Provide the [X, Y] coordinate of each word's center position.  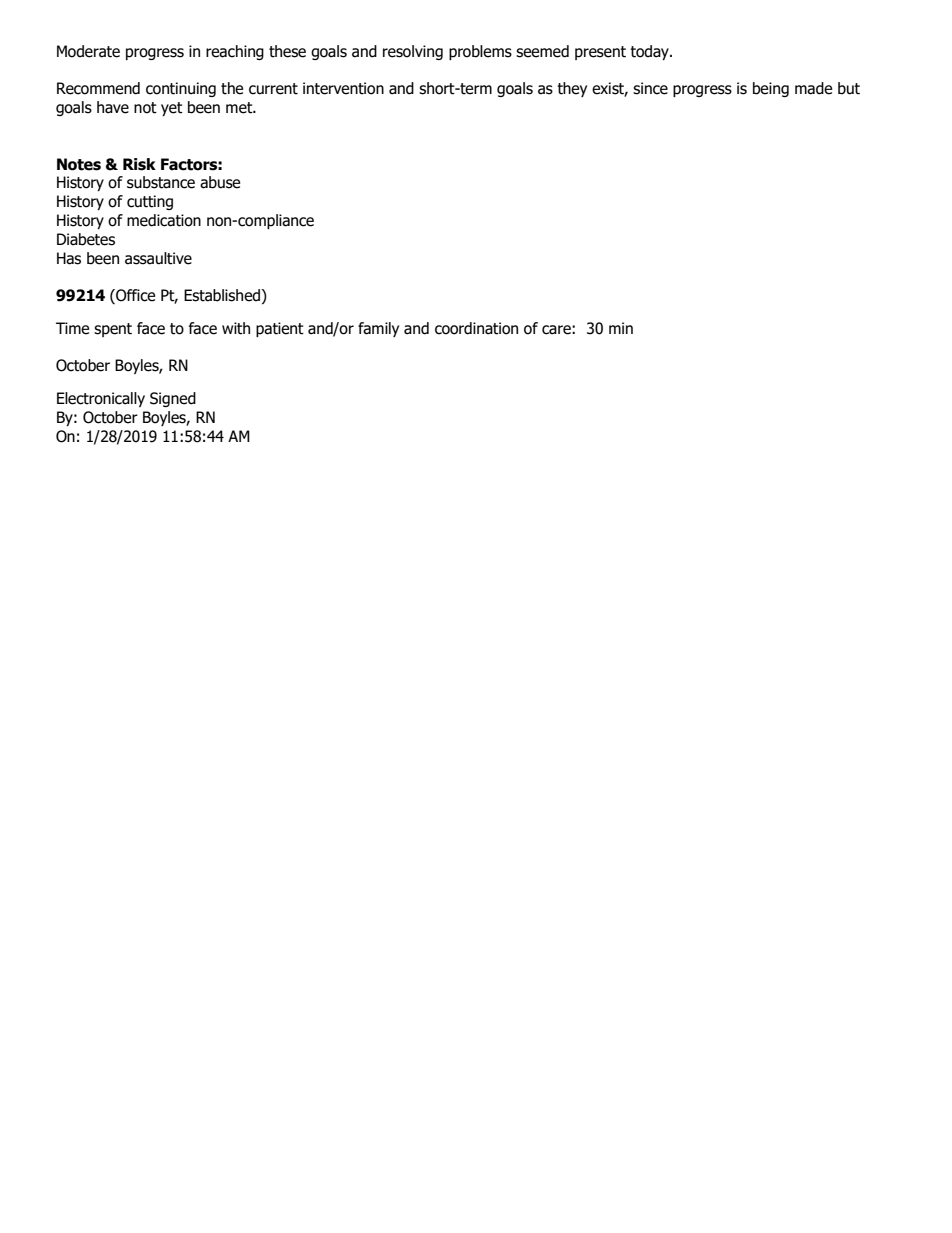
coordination [476, 328]
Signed [173, 399]
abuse [220, 182]
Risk [139, 164]
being [771, 89]
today [650, 52]
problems [480, 52]
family [378, 329]
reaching [235, 52]
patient [280, 329]
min [621, 328]
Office [134, 296]
